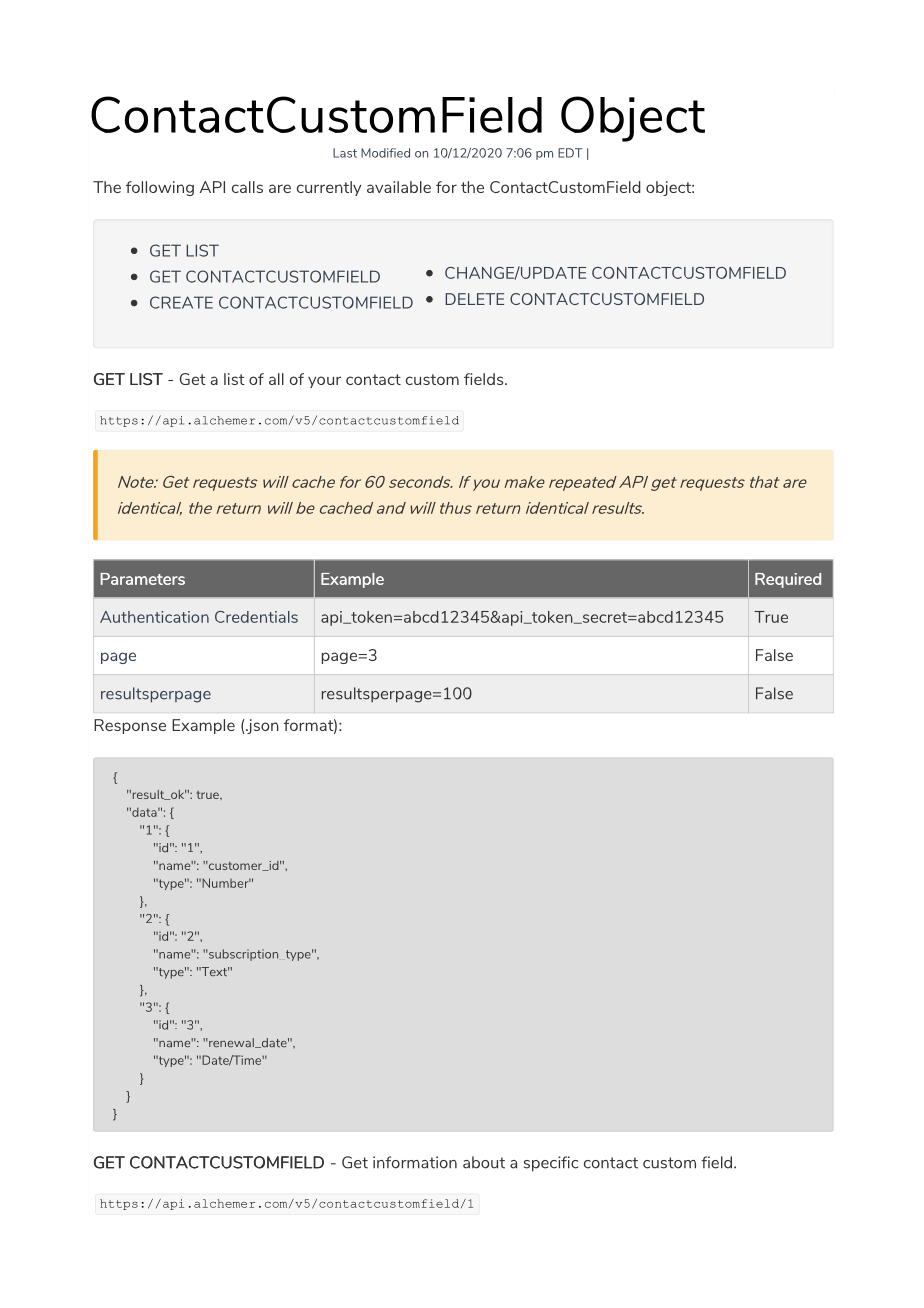 This screenshot has height=1308, width=924. I want to click on Required, so click(788, 580).
